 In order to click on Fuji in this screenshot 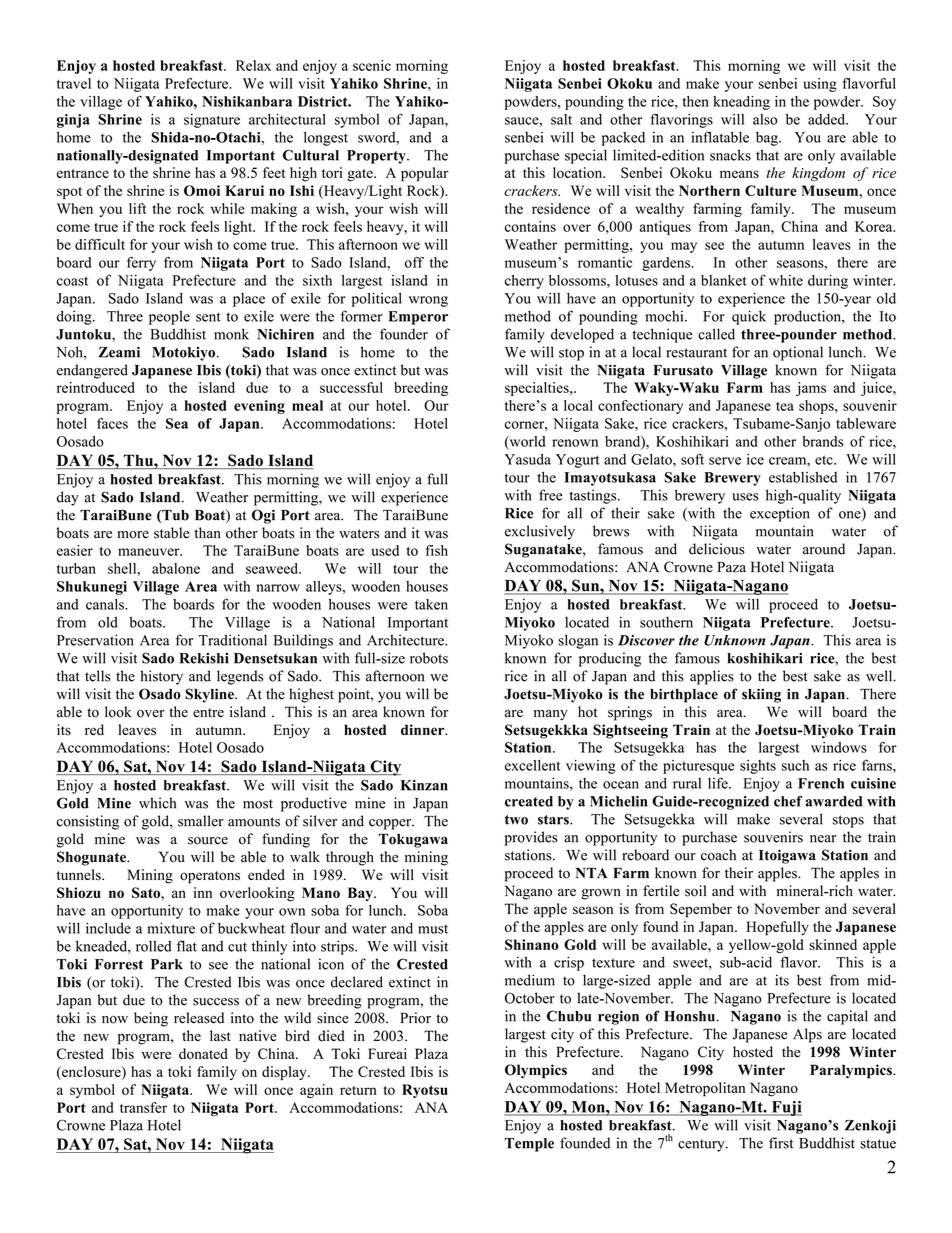, I will do `click(785, 1108)`.
